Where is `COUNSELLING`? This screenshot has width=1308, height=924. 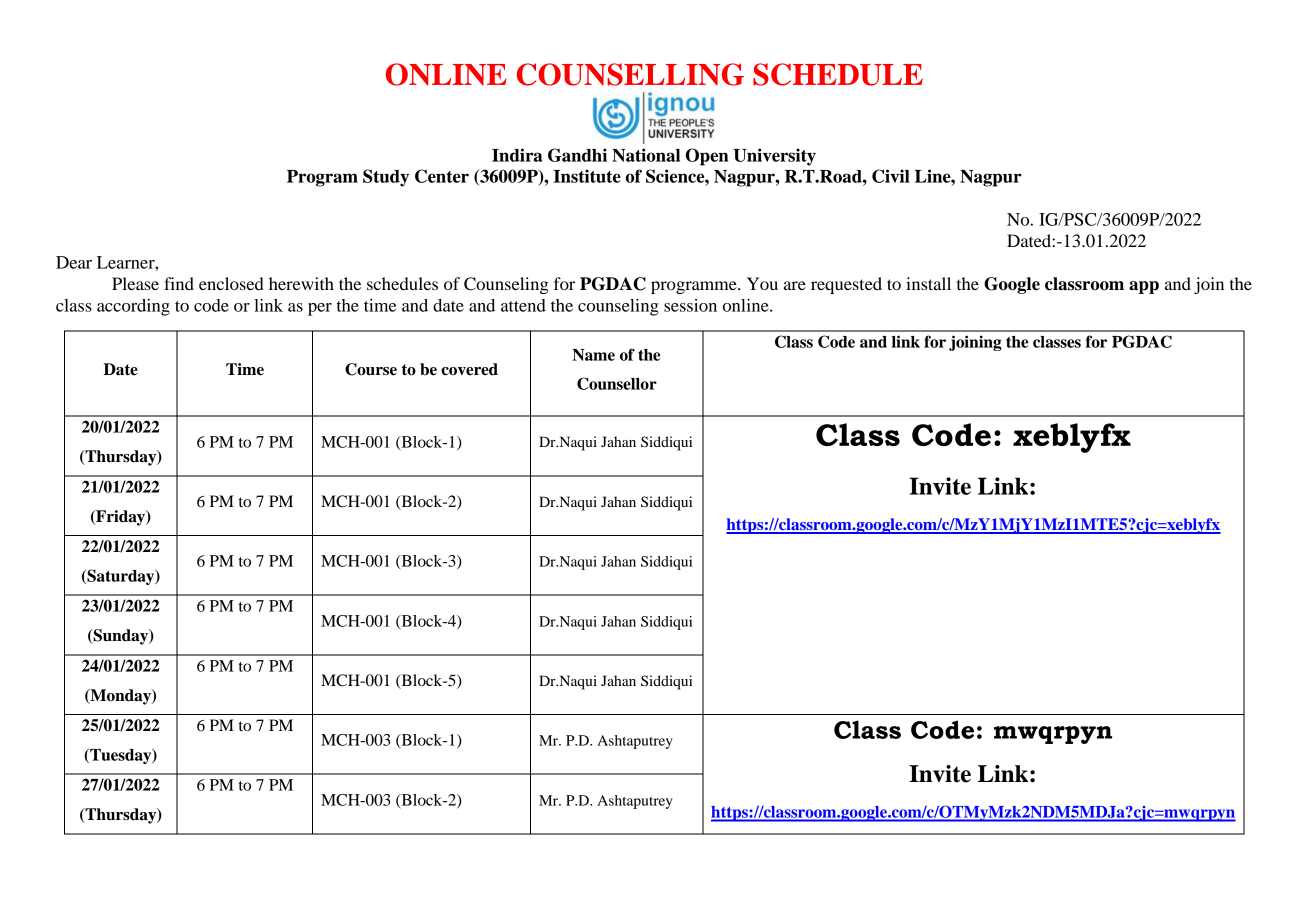 COUNSELLING is located at coordinates (630, 74).
